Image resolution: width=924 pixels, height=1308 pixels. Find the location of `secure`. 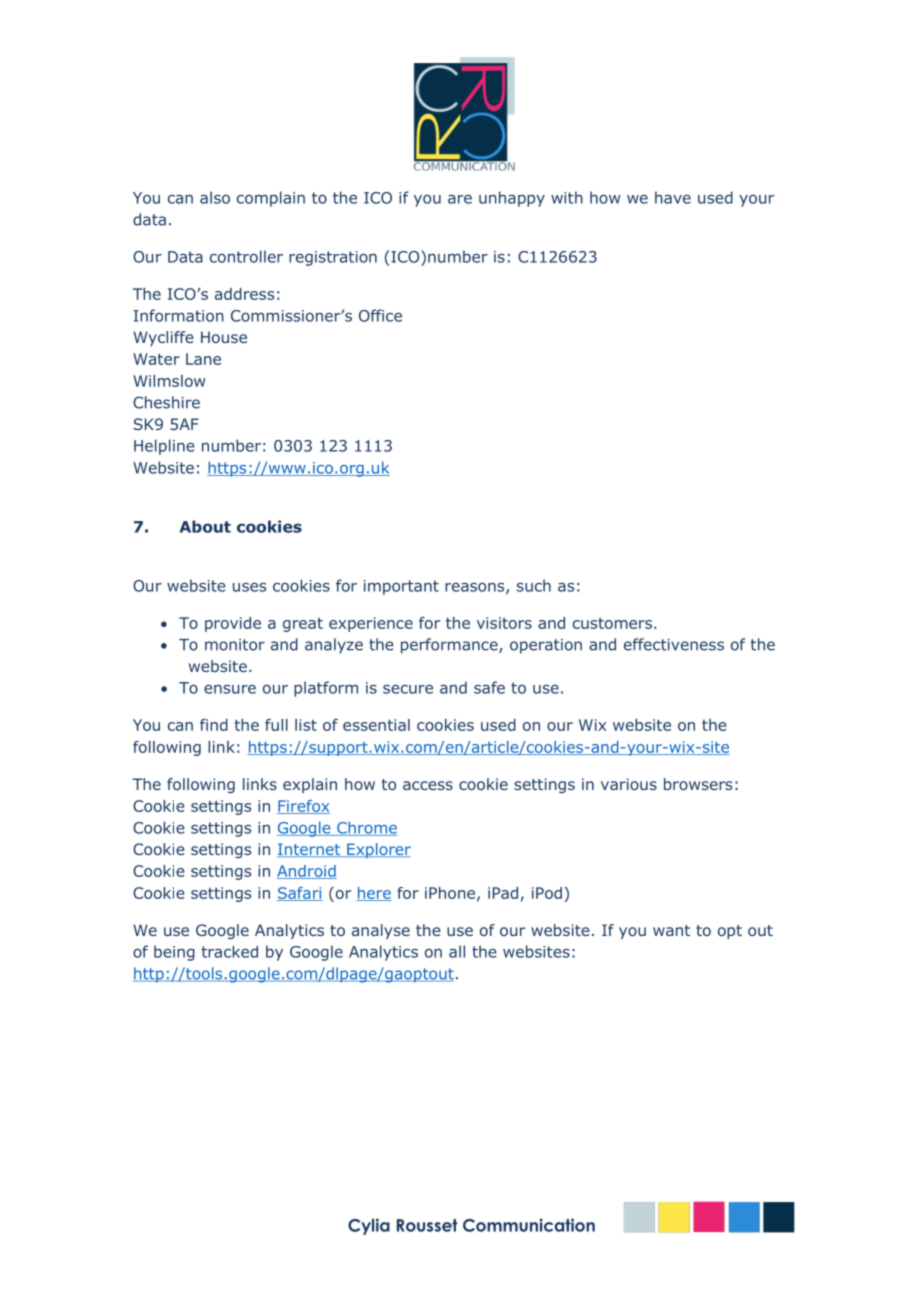

secure is located at coordinates (408, 689).
